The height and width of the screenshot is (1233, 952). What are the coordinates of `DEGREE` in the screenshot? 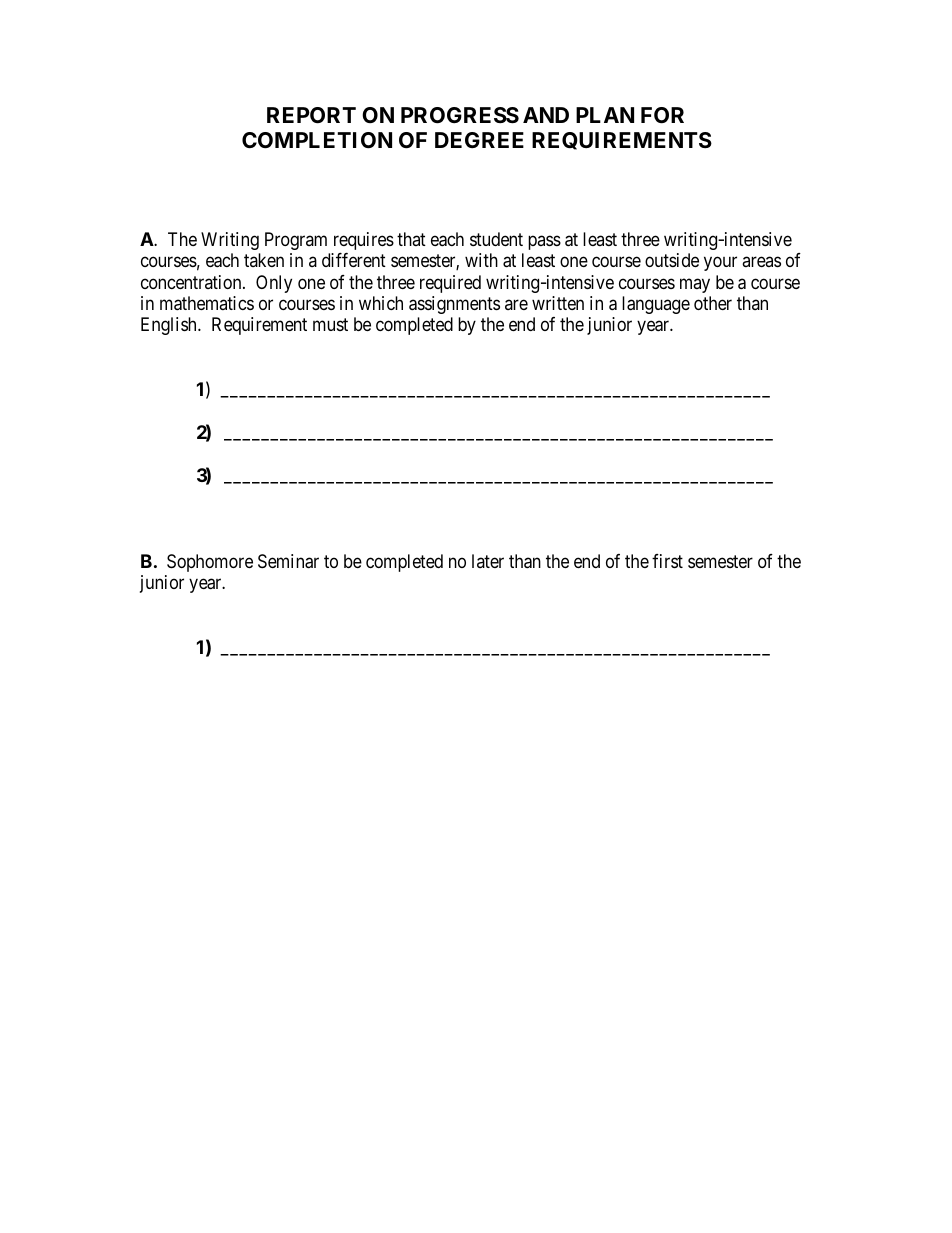 It's located at (479, 140).
